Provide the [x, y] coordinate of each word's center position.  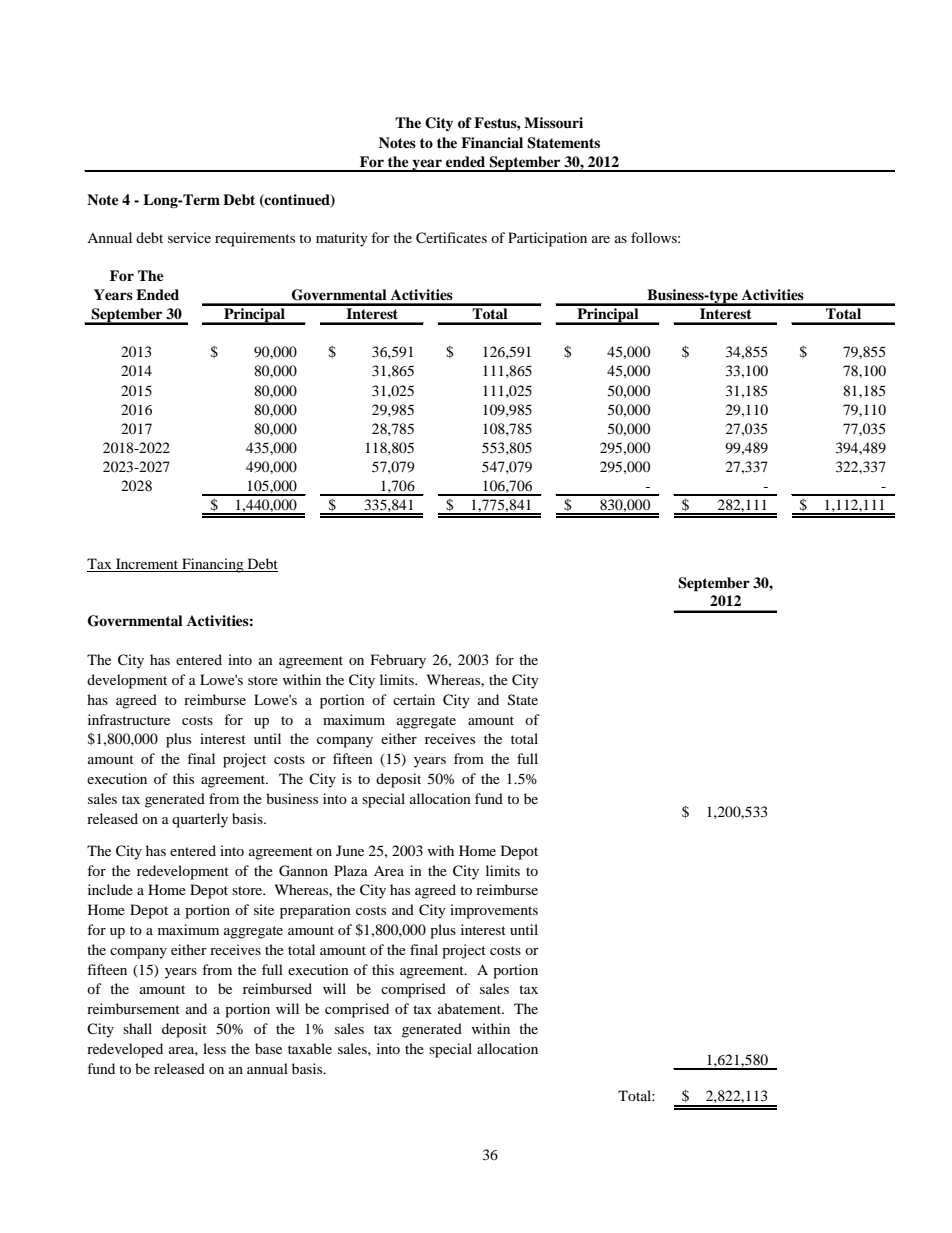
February [398, 661]
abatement [471, 1008]
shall [137, 1028]
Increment [147, 565]
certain [414, 699]
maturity [342, 239]
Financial [492, 142]
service [189, 237]
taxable [310, 1048]
